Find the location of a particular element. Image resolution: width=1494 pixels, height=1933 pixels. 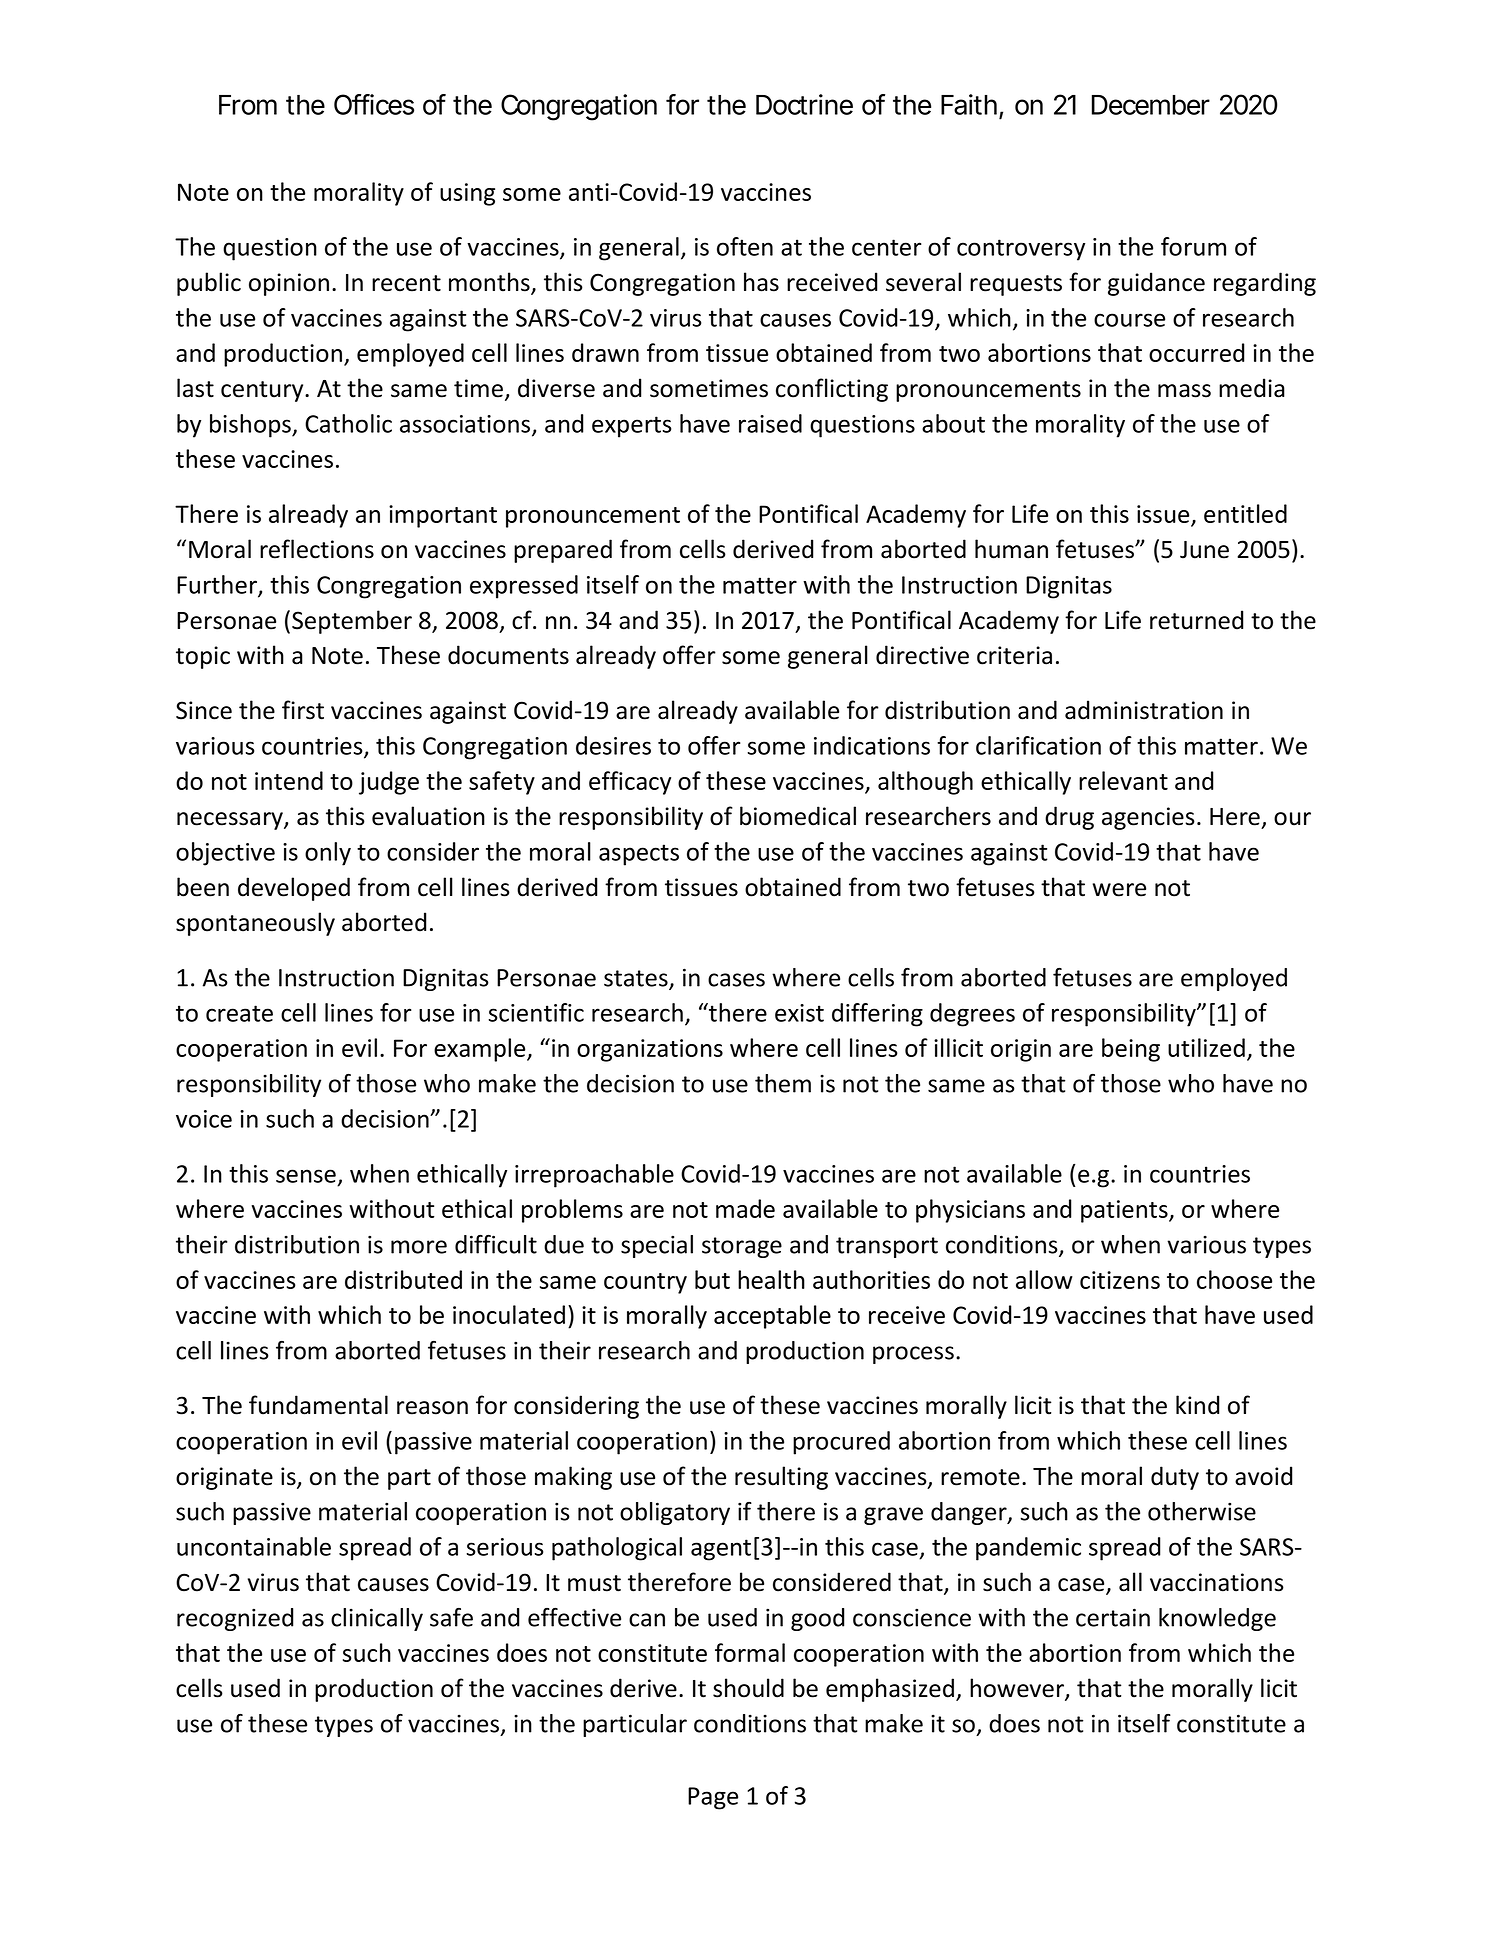

patients is located at coordinates (1125, 1211).
